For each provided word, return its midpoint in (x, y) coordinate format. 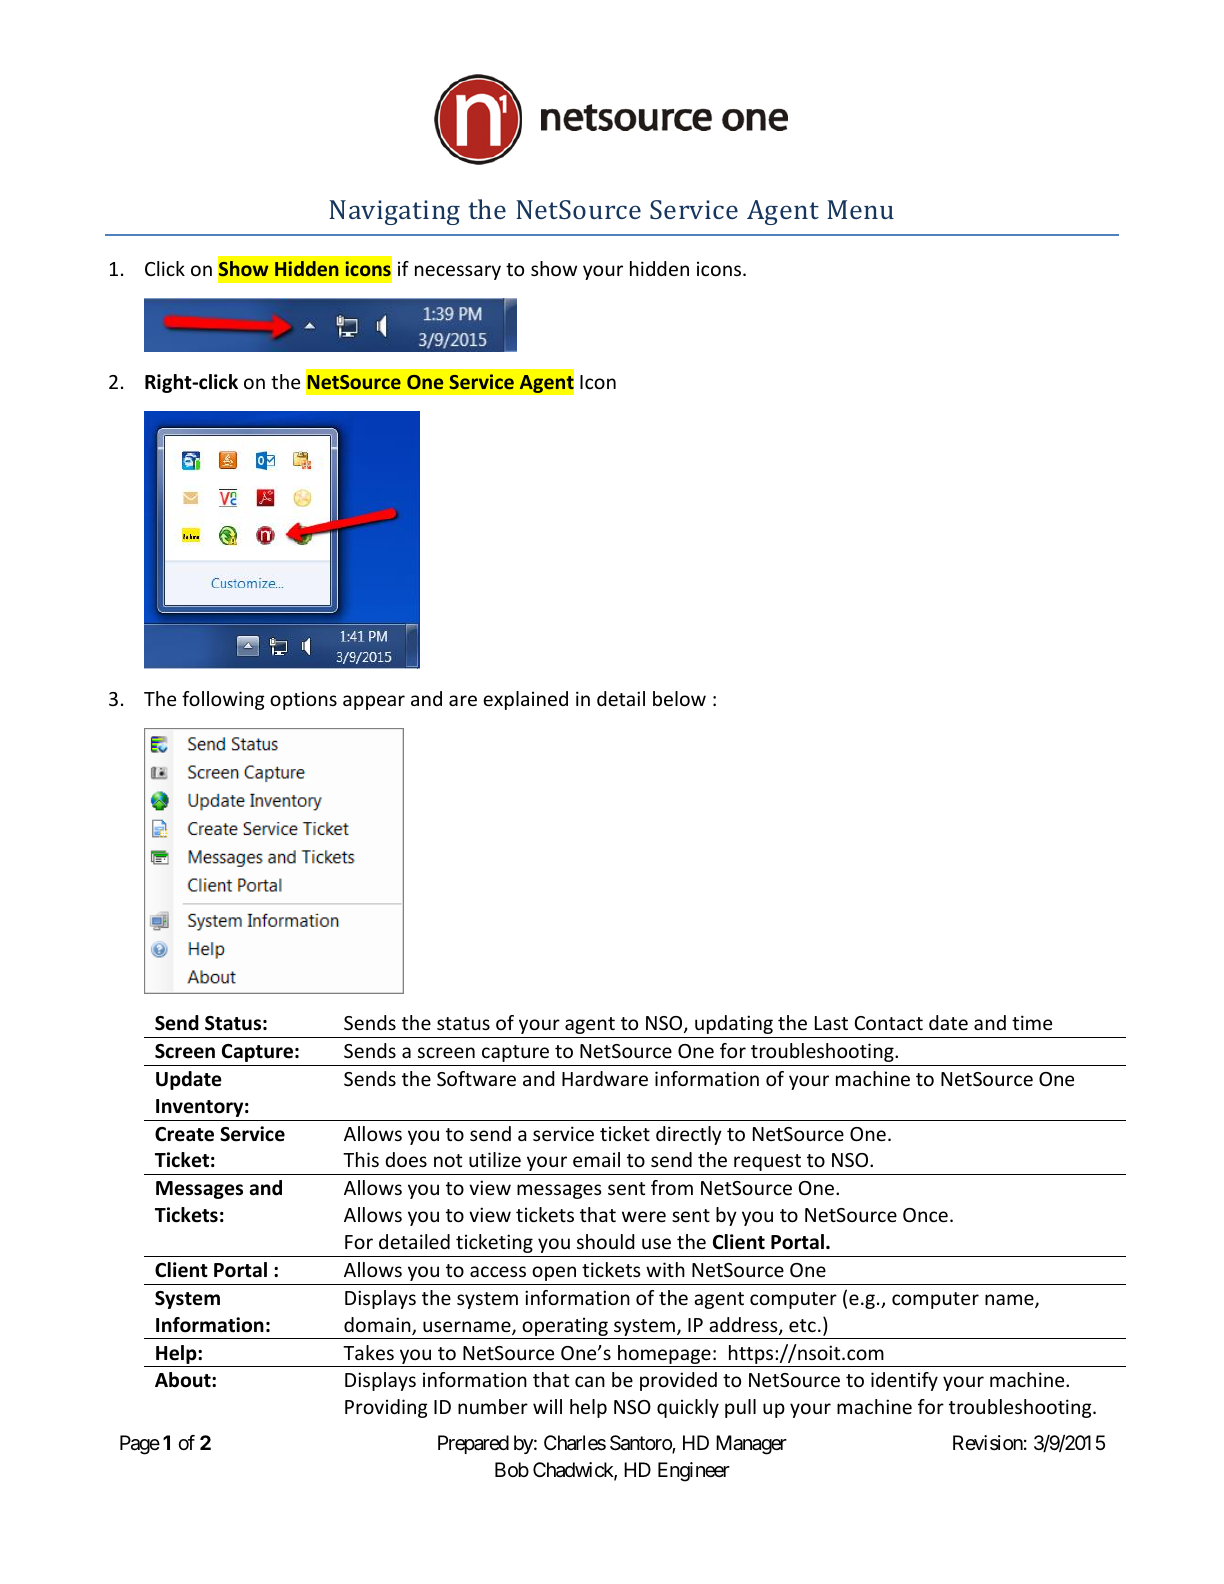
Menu (860, 209)
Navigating (394, 212)
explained (525, 700)
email (596, 1159)
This (361, 1159)
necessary (458, 272)
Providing (386, 1408)
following (223, 700)
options (303, 700)
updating (734, 1024)
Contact (889, 1023)
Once (925, 1215)
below (679, 698)
